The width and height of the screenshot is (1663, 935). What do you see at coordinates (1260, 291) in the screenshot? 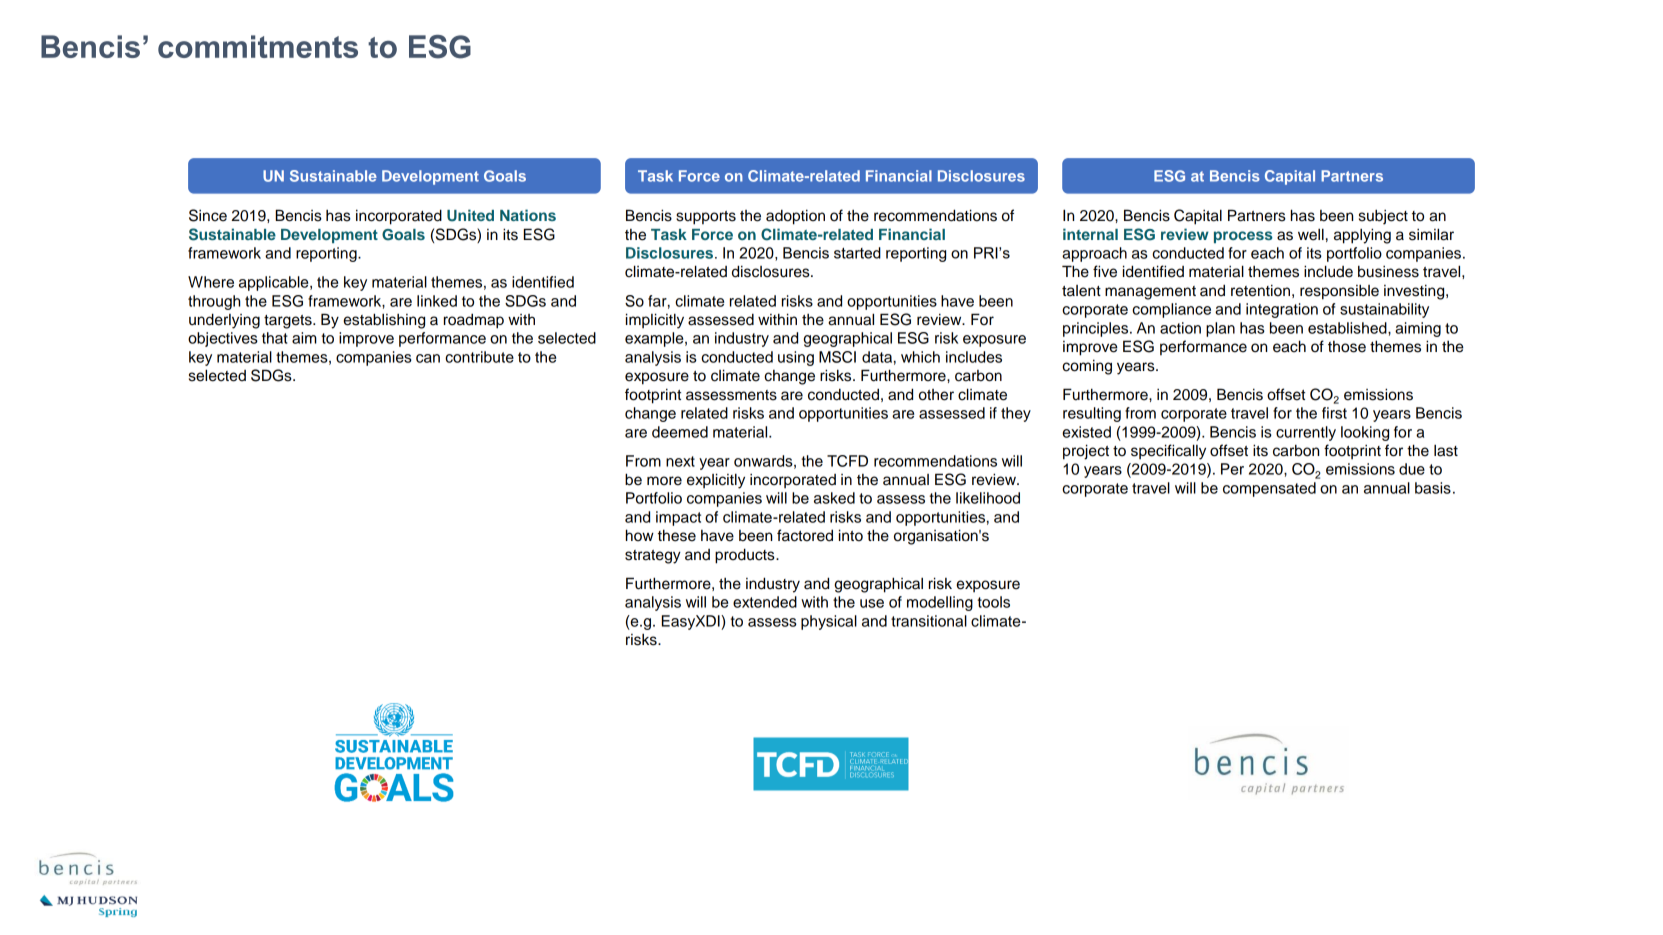
I see `retention` at bounding box center [1260, 291].
